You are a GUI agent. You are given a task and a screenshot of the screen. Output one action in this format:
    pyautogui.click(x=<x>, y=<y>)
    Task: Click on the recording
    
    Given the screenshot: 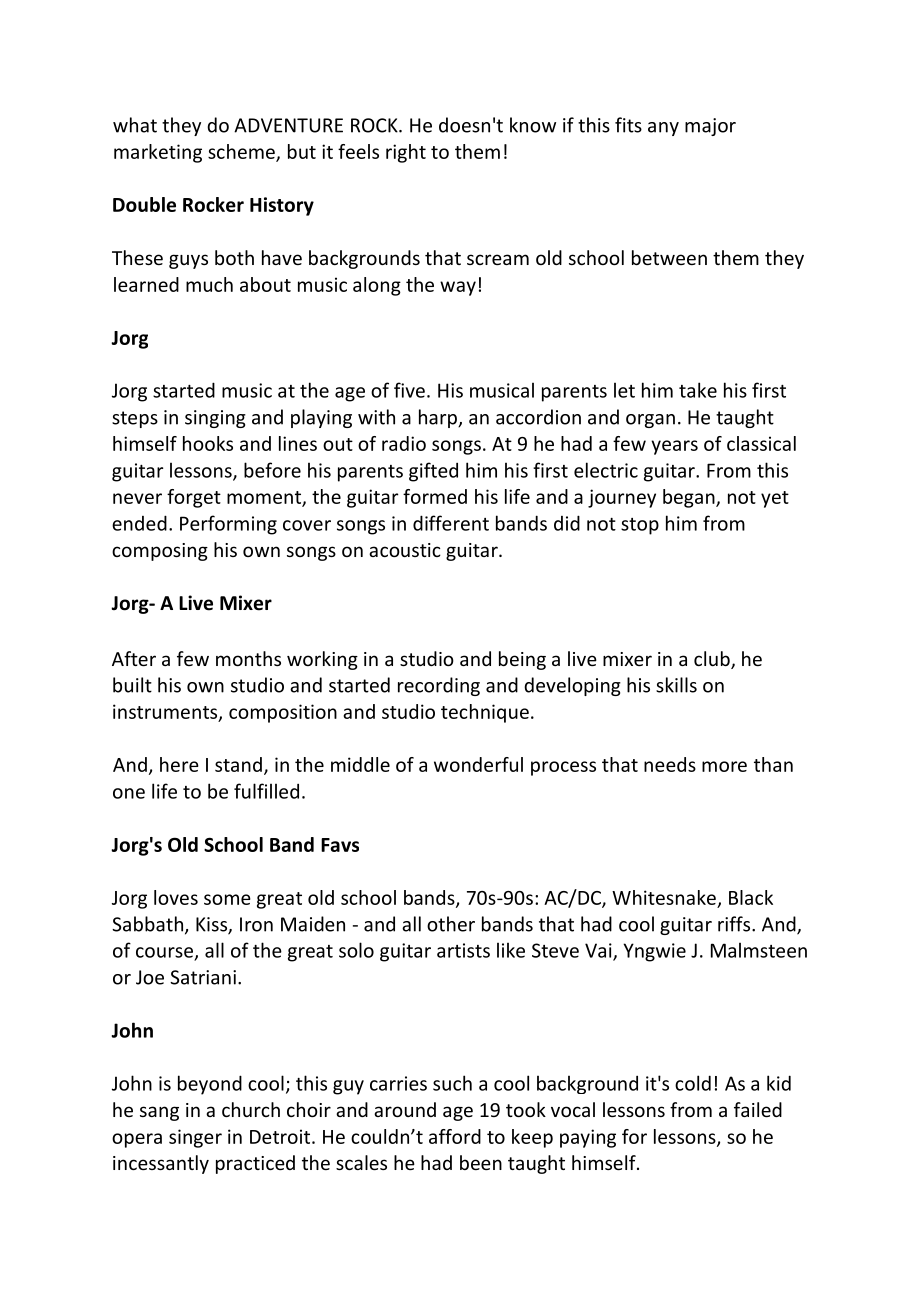 What is the action you would take?
    pyautogui.click(x=439, y=686)
